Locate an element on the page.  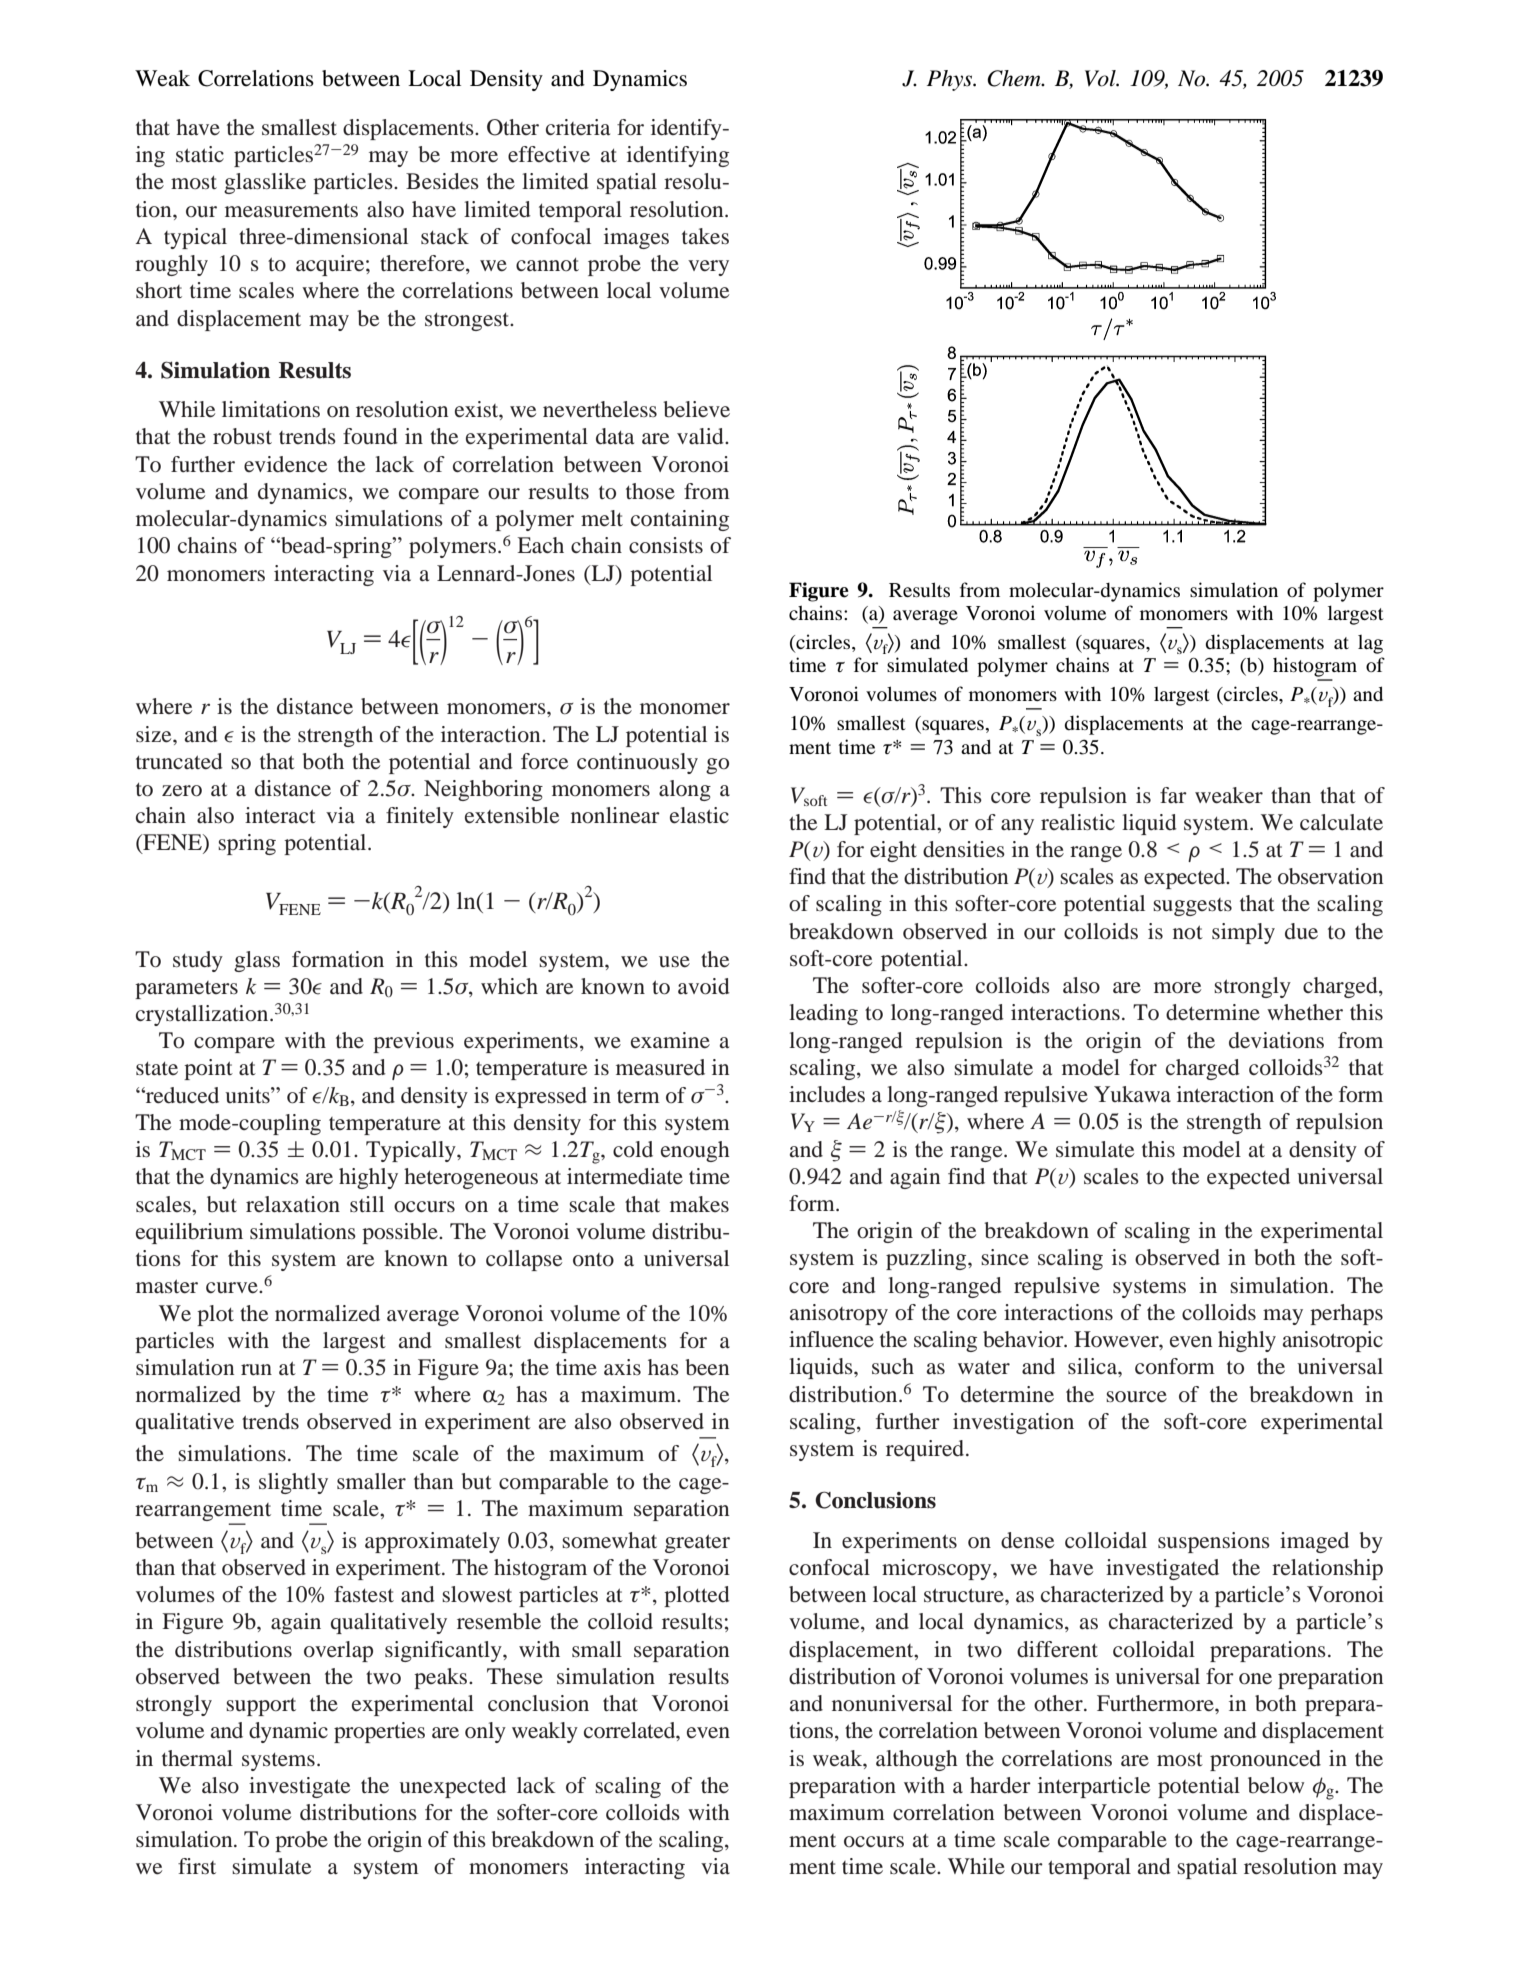
thermal is located at coordinates (197, 1758).
